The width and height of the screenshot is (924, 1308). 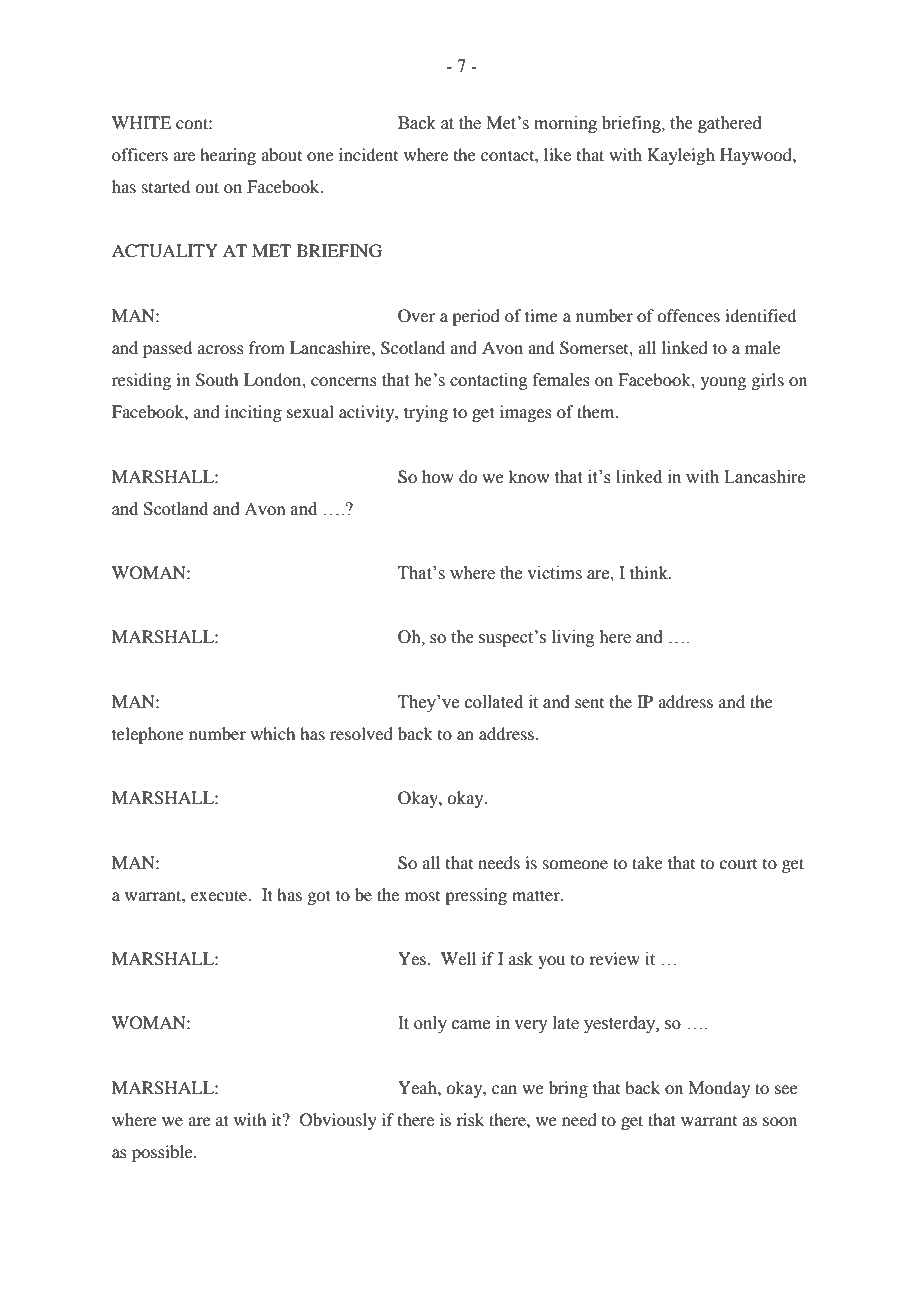 I want to click on which, so click(x=272, y=733).
